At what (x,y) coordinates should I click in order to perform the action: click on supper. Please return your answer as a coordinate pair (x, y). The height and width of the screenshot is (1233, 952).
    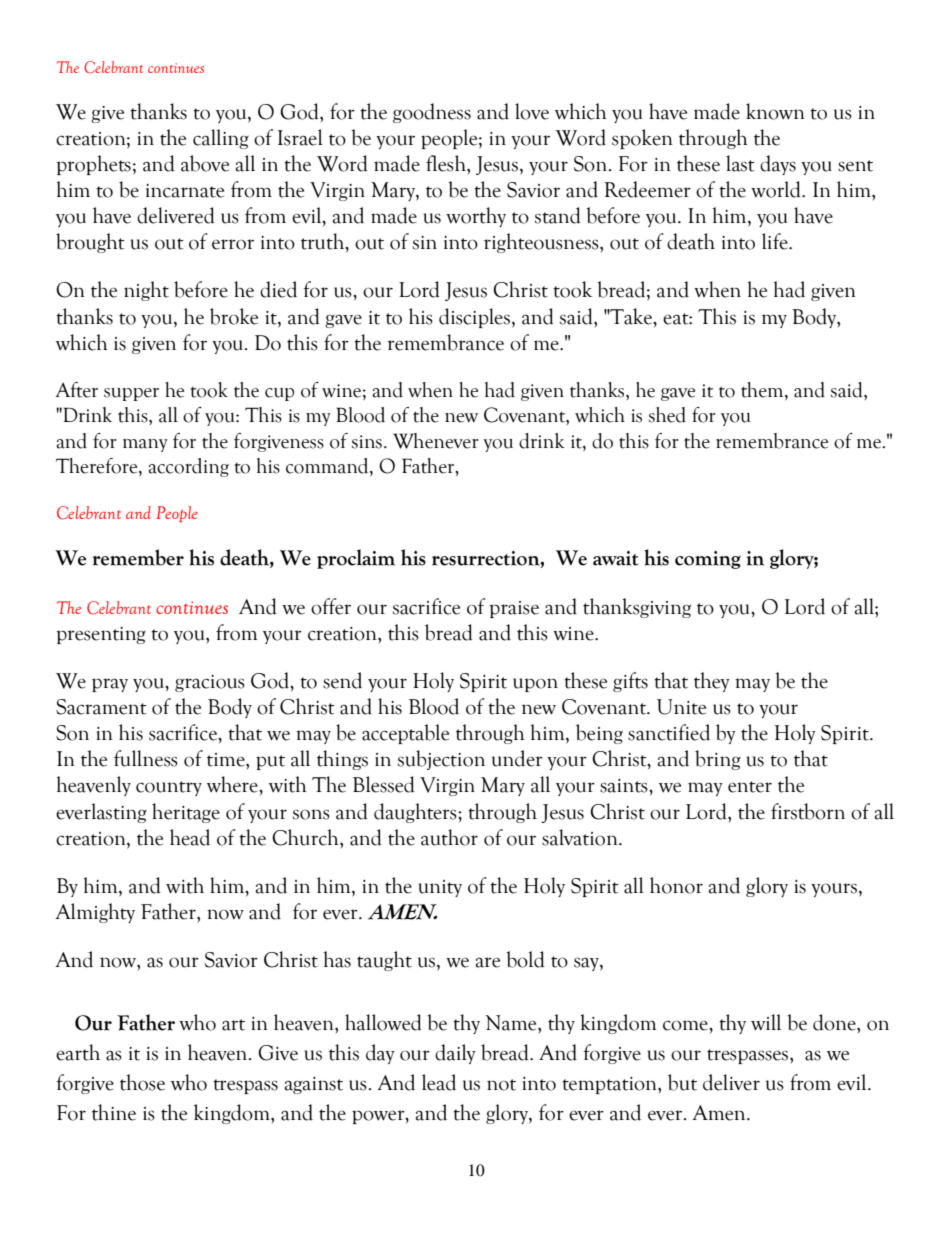
    Looking at the image, I should click on (131, 394).
